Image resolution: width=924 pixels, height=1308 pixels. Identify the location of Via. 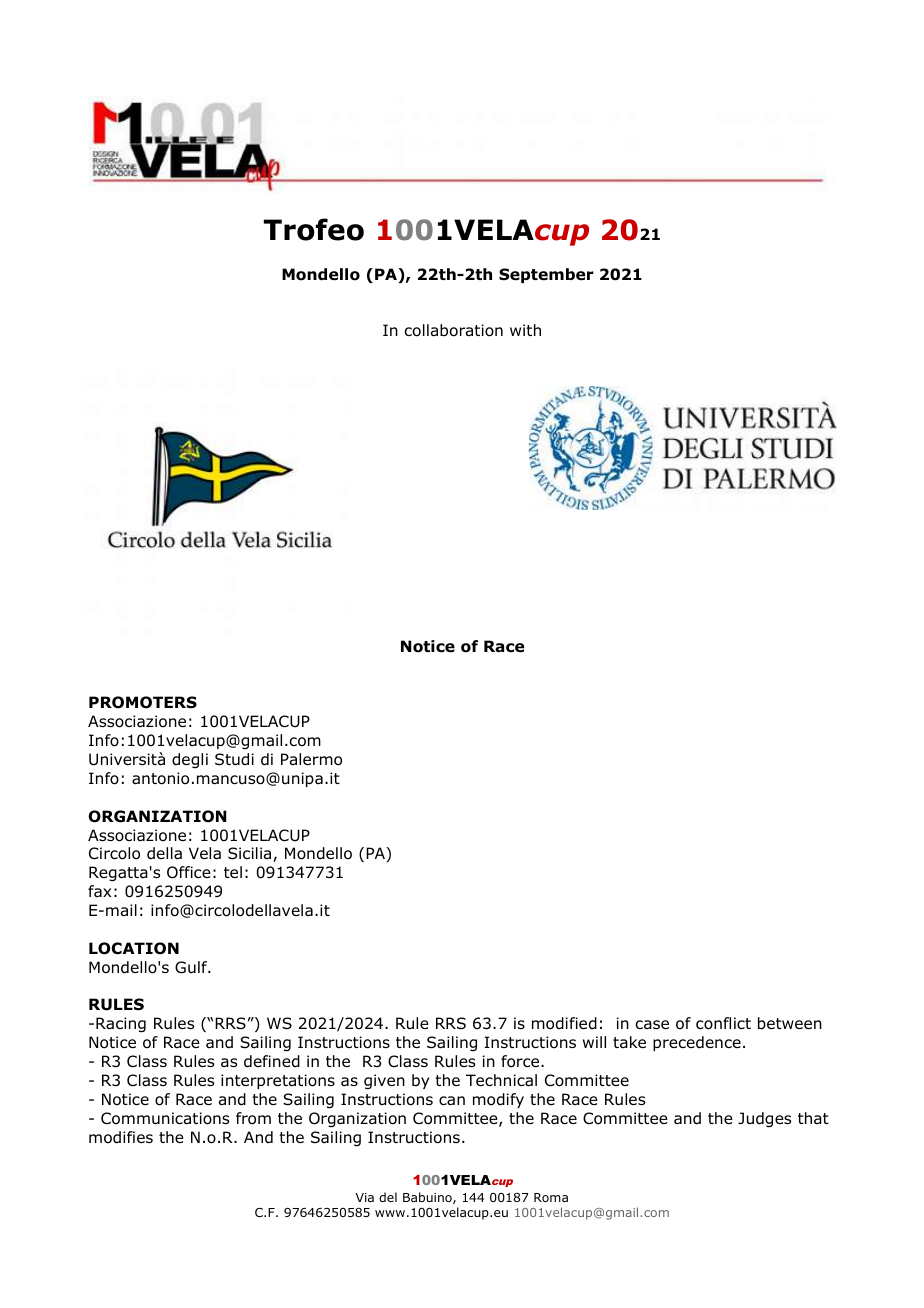
(365, 1197).
